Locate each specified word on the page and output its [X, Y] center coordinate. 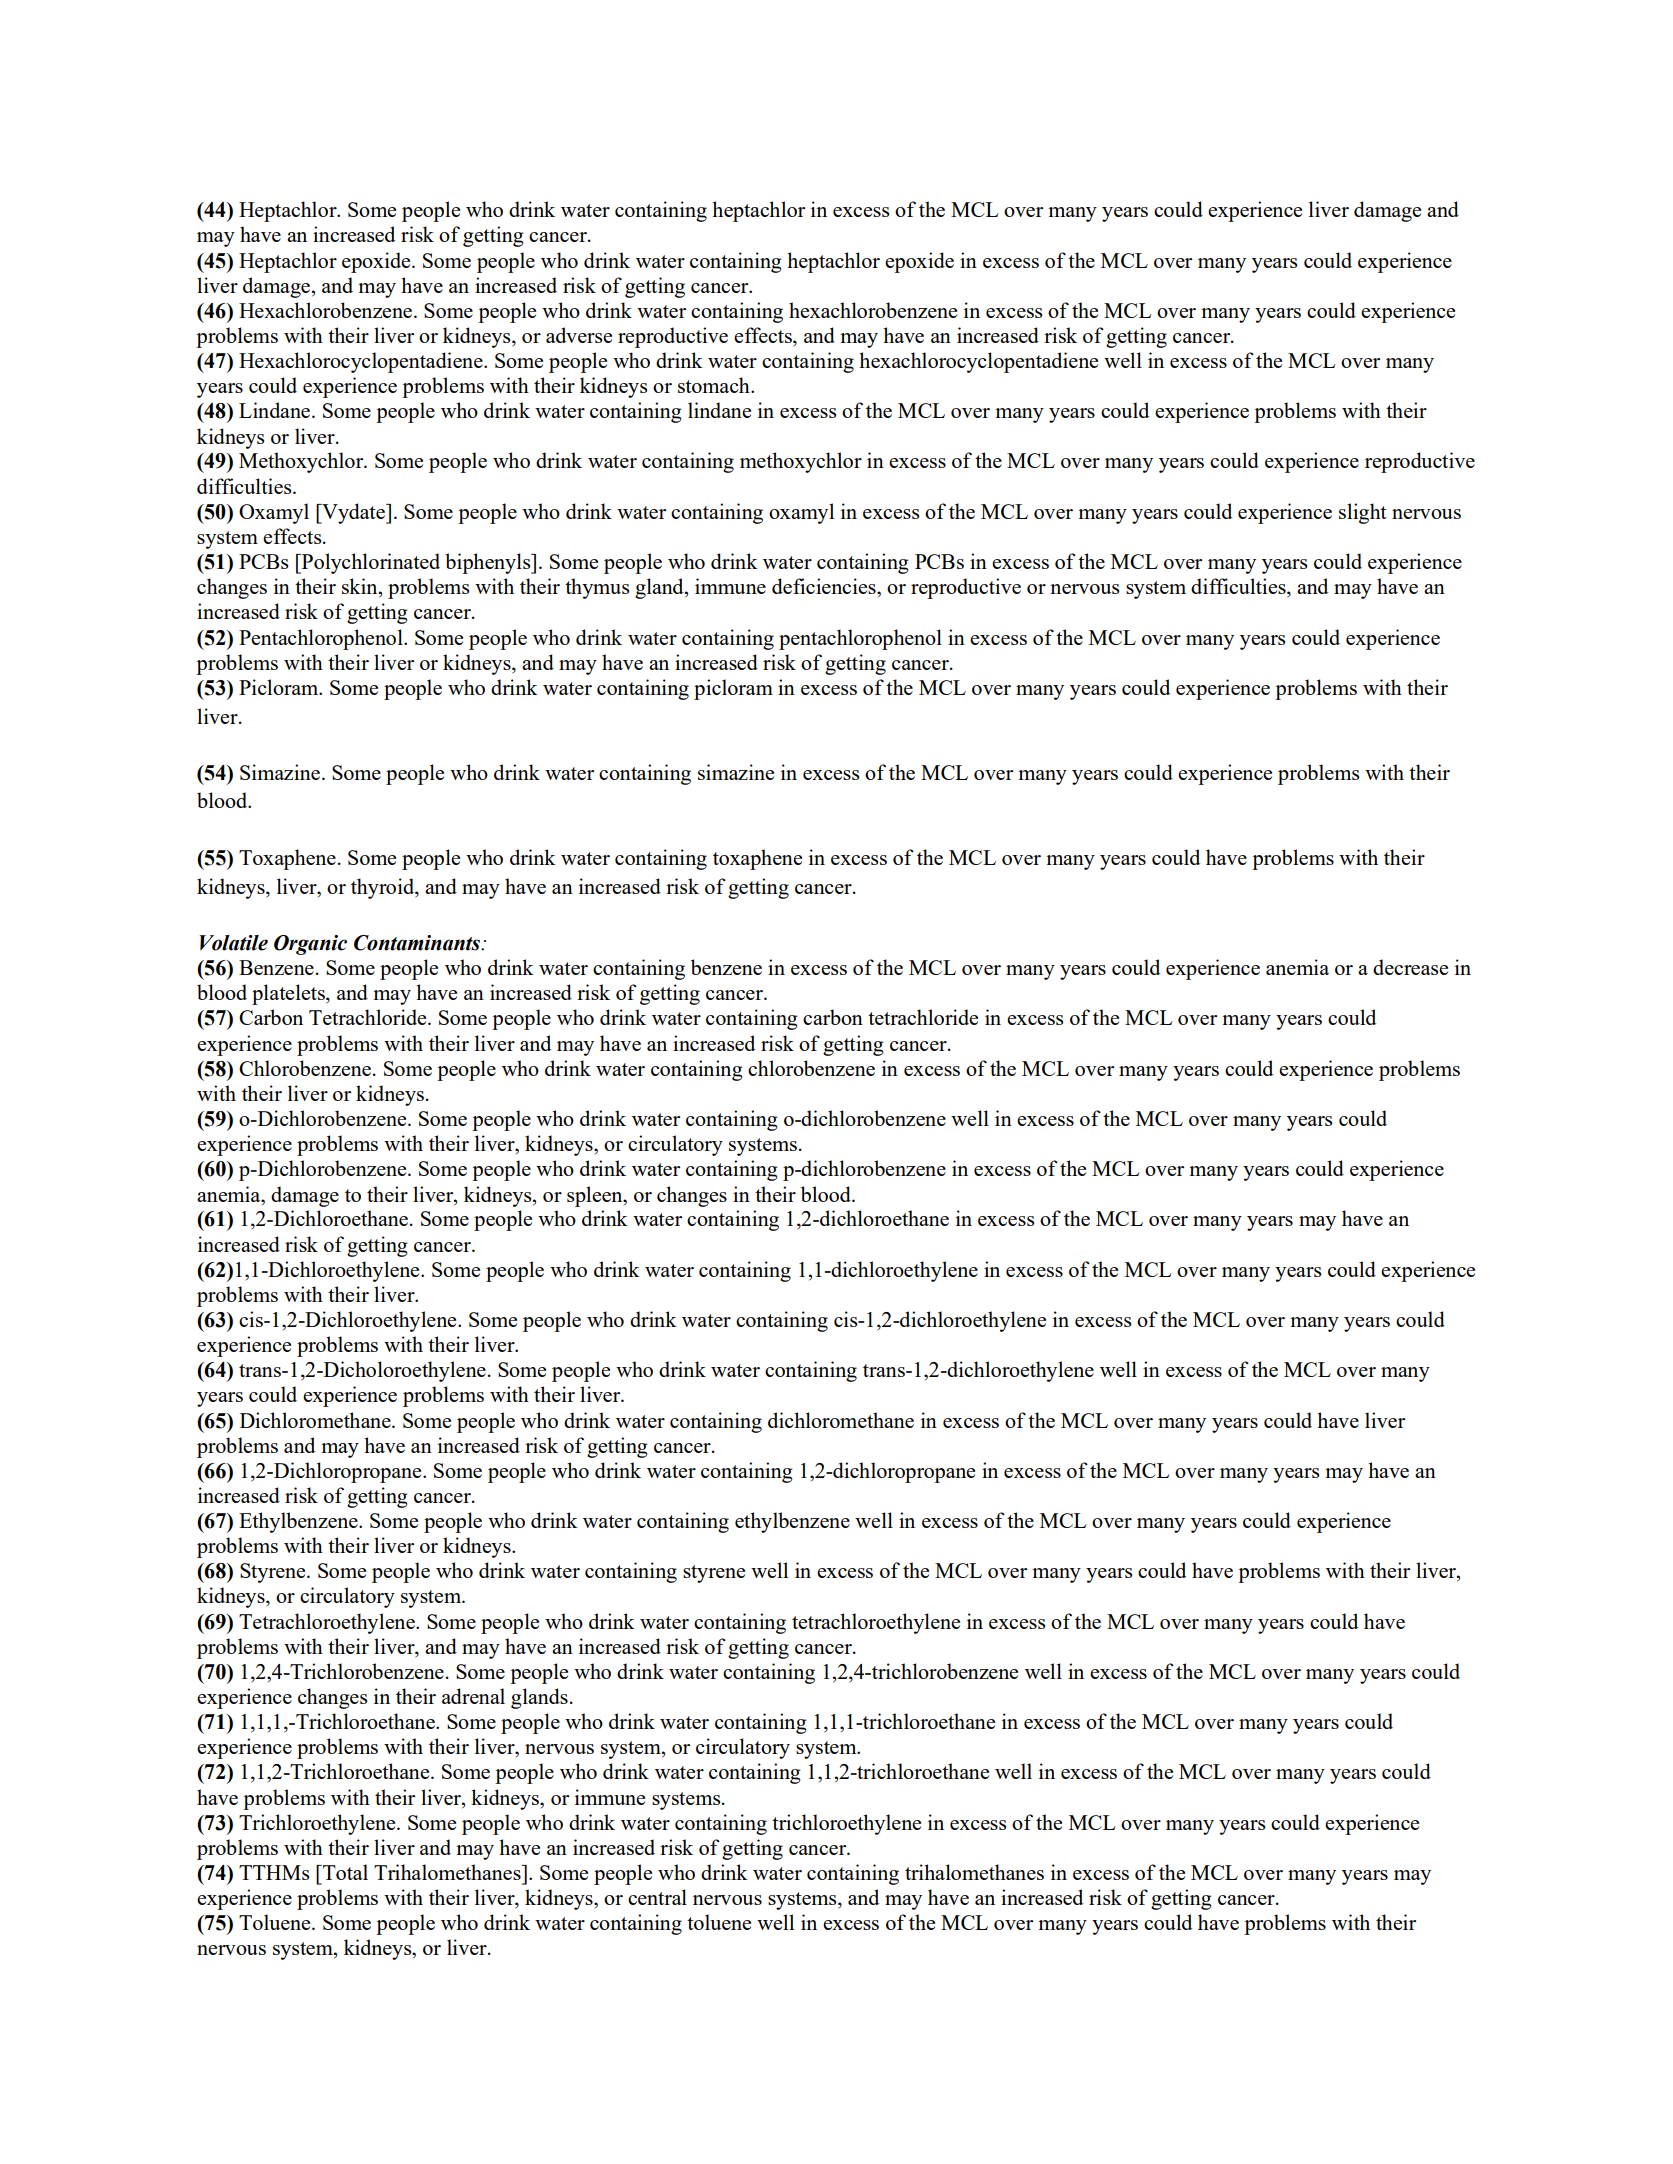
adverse [579, 335]
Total [344, 1872]
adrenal [473, 1696]
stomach [715, 385]
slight [1363, 513]
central [657, 1897]
